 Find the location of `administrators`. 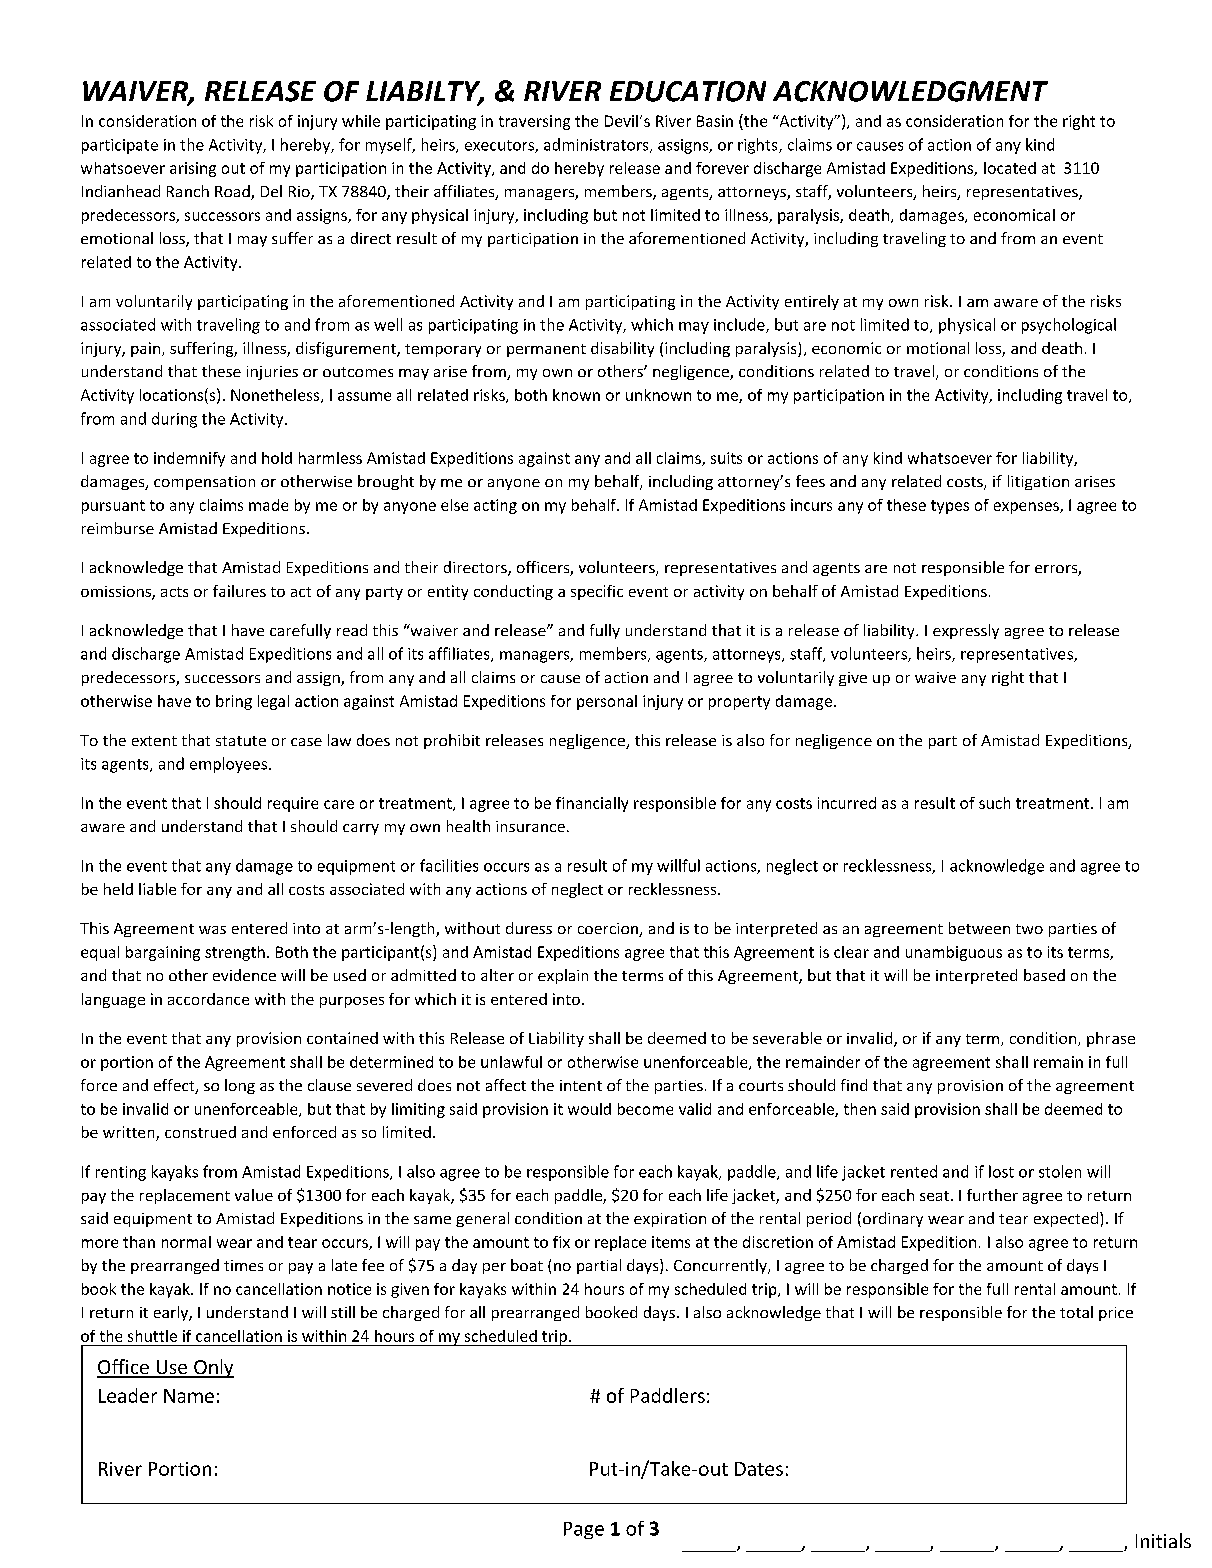

administrators is located at coordinates (597, 145).
